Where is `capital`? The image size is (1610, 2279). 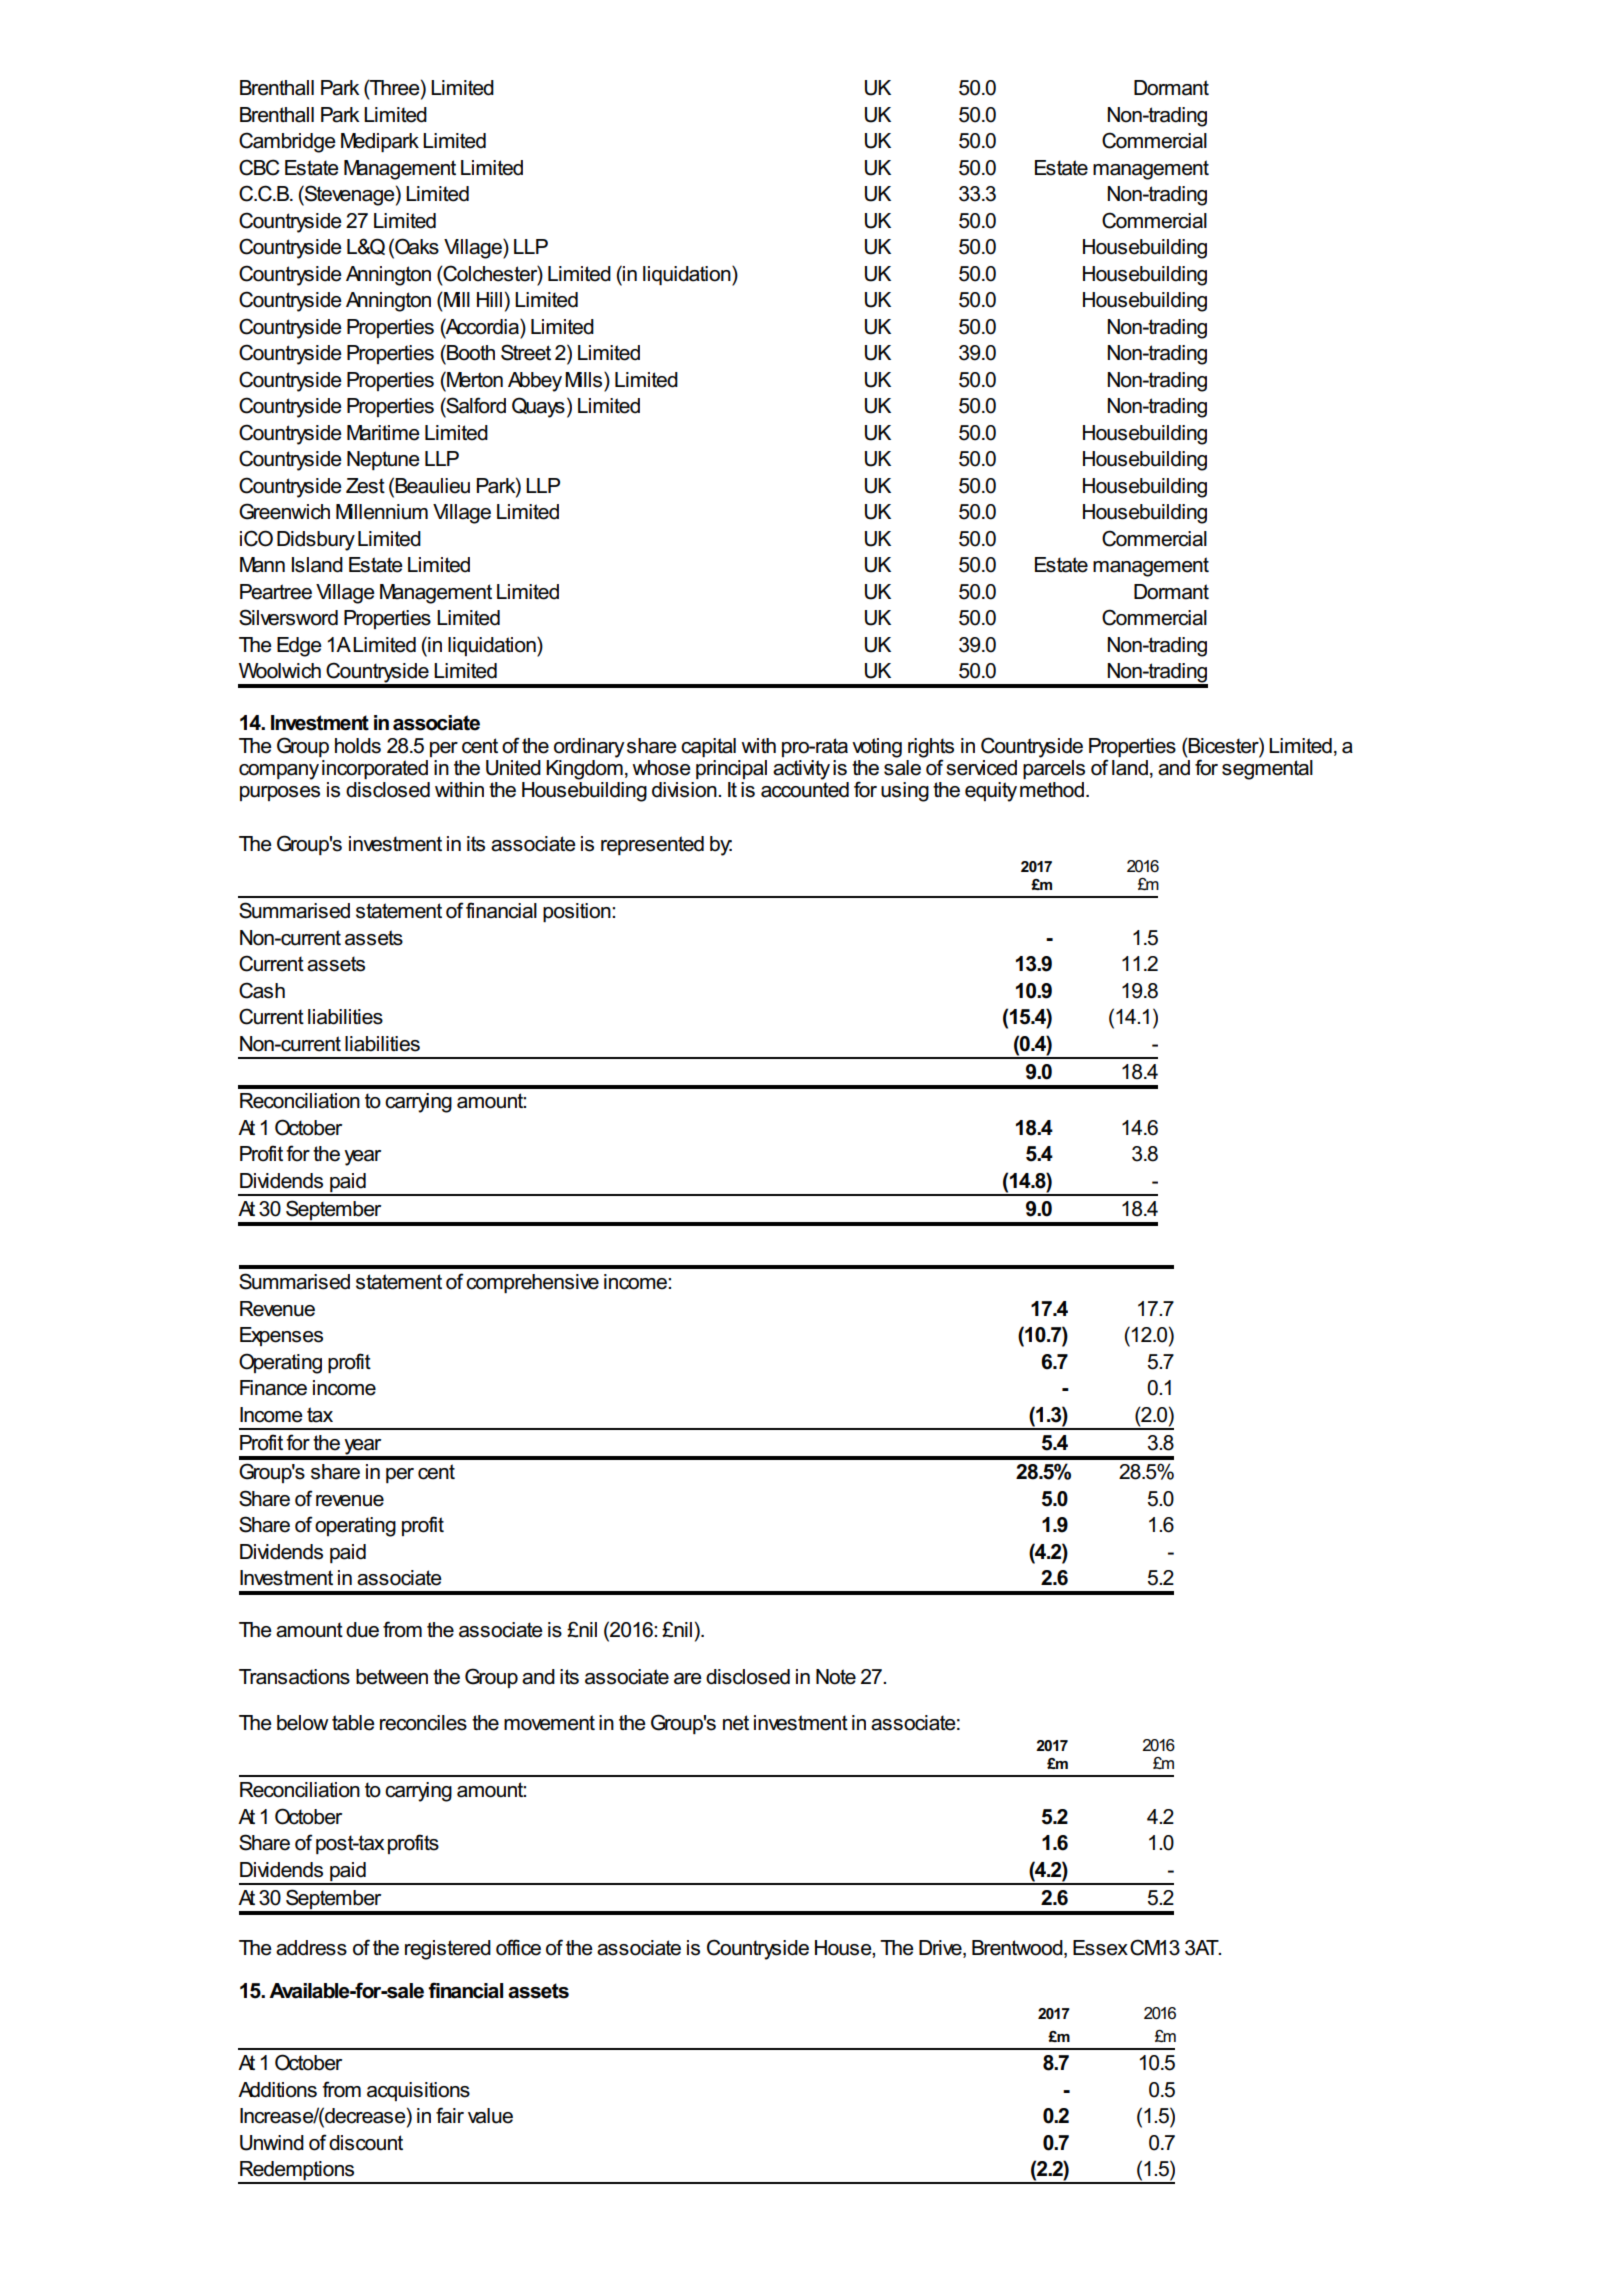
capital is located at coordinates (708, 747).
